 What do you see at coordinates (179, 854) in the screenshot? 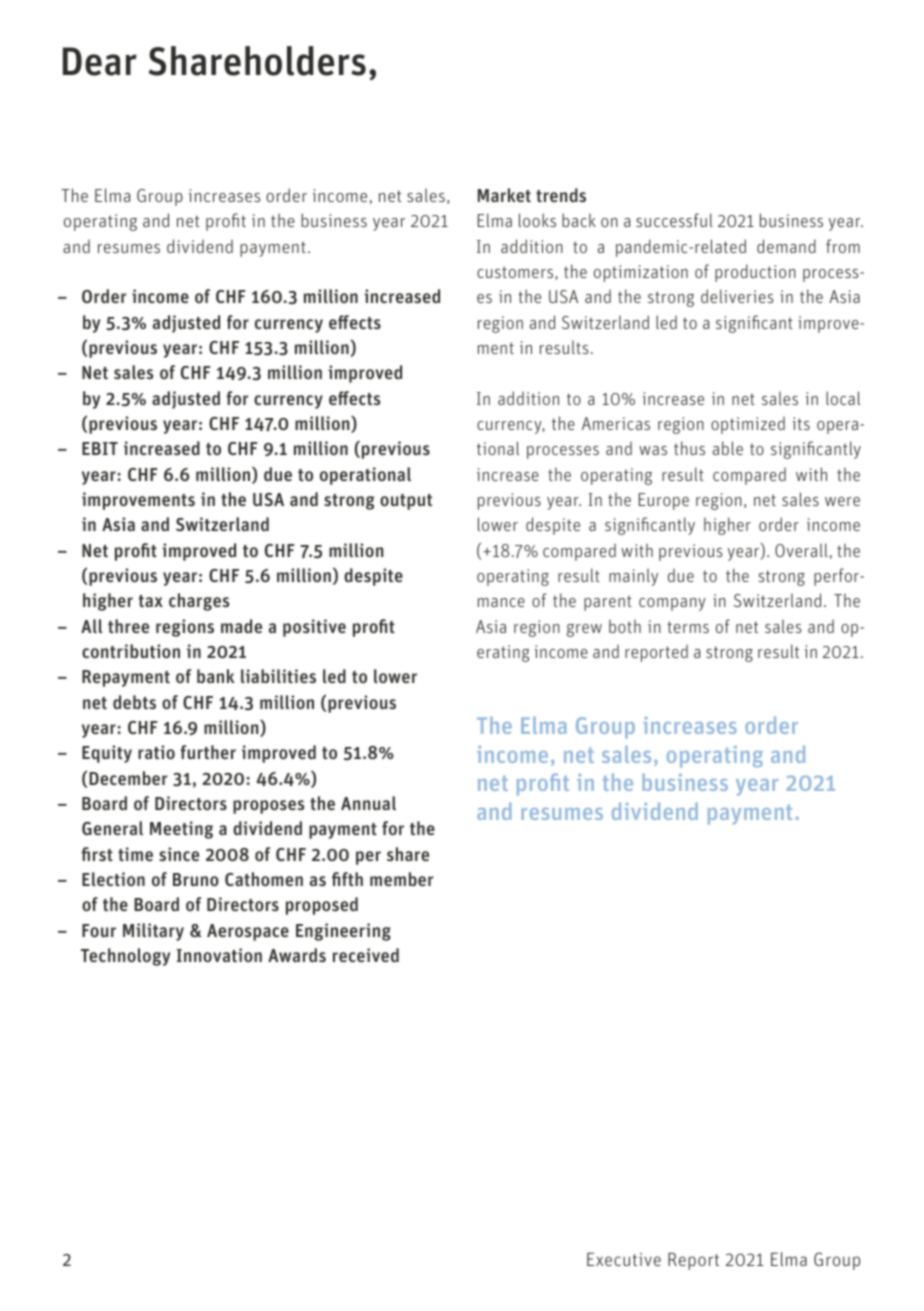
I see `since` at bounding box center [179, 854].
